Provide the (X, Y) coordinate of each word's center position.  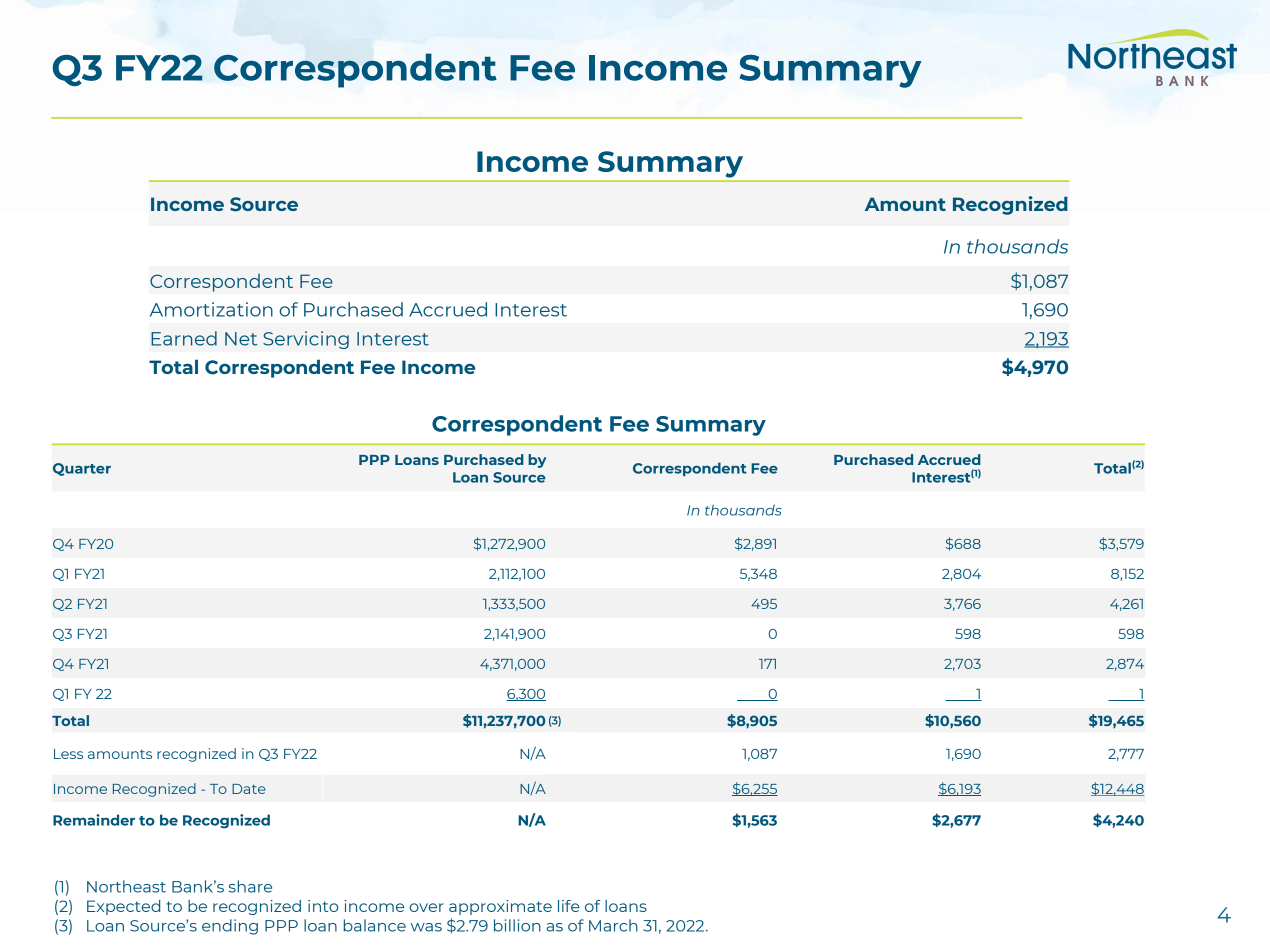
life (569, 906)
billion (517, 925)
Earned (184, 338)
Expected (123, 907)
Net (241, 339)
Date (249, 789)
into (323, 906)
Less (68, 754)
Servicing (306, 340)
